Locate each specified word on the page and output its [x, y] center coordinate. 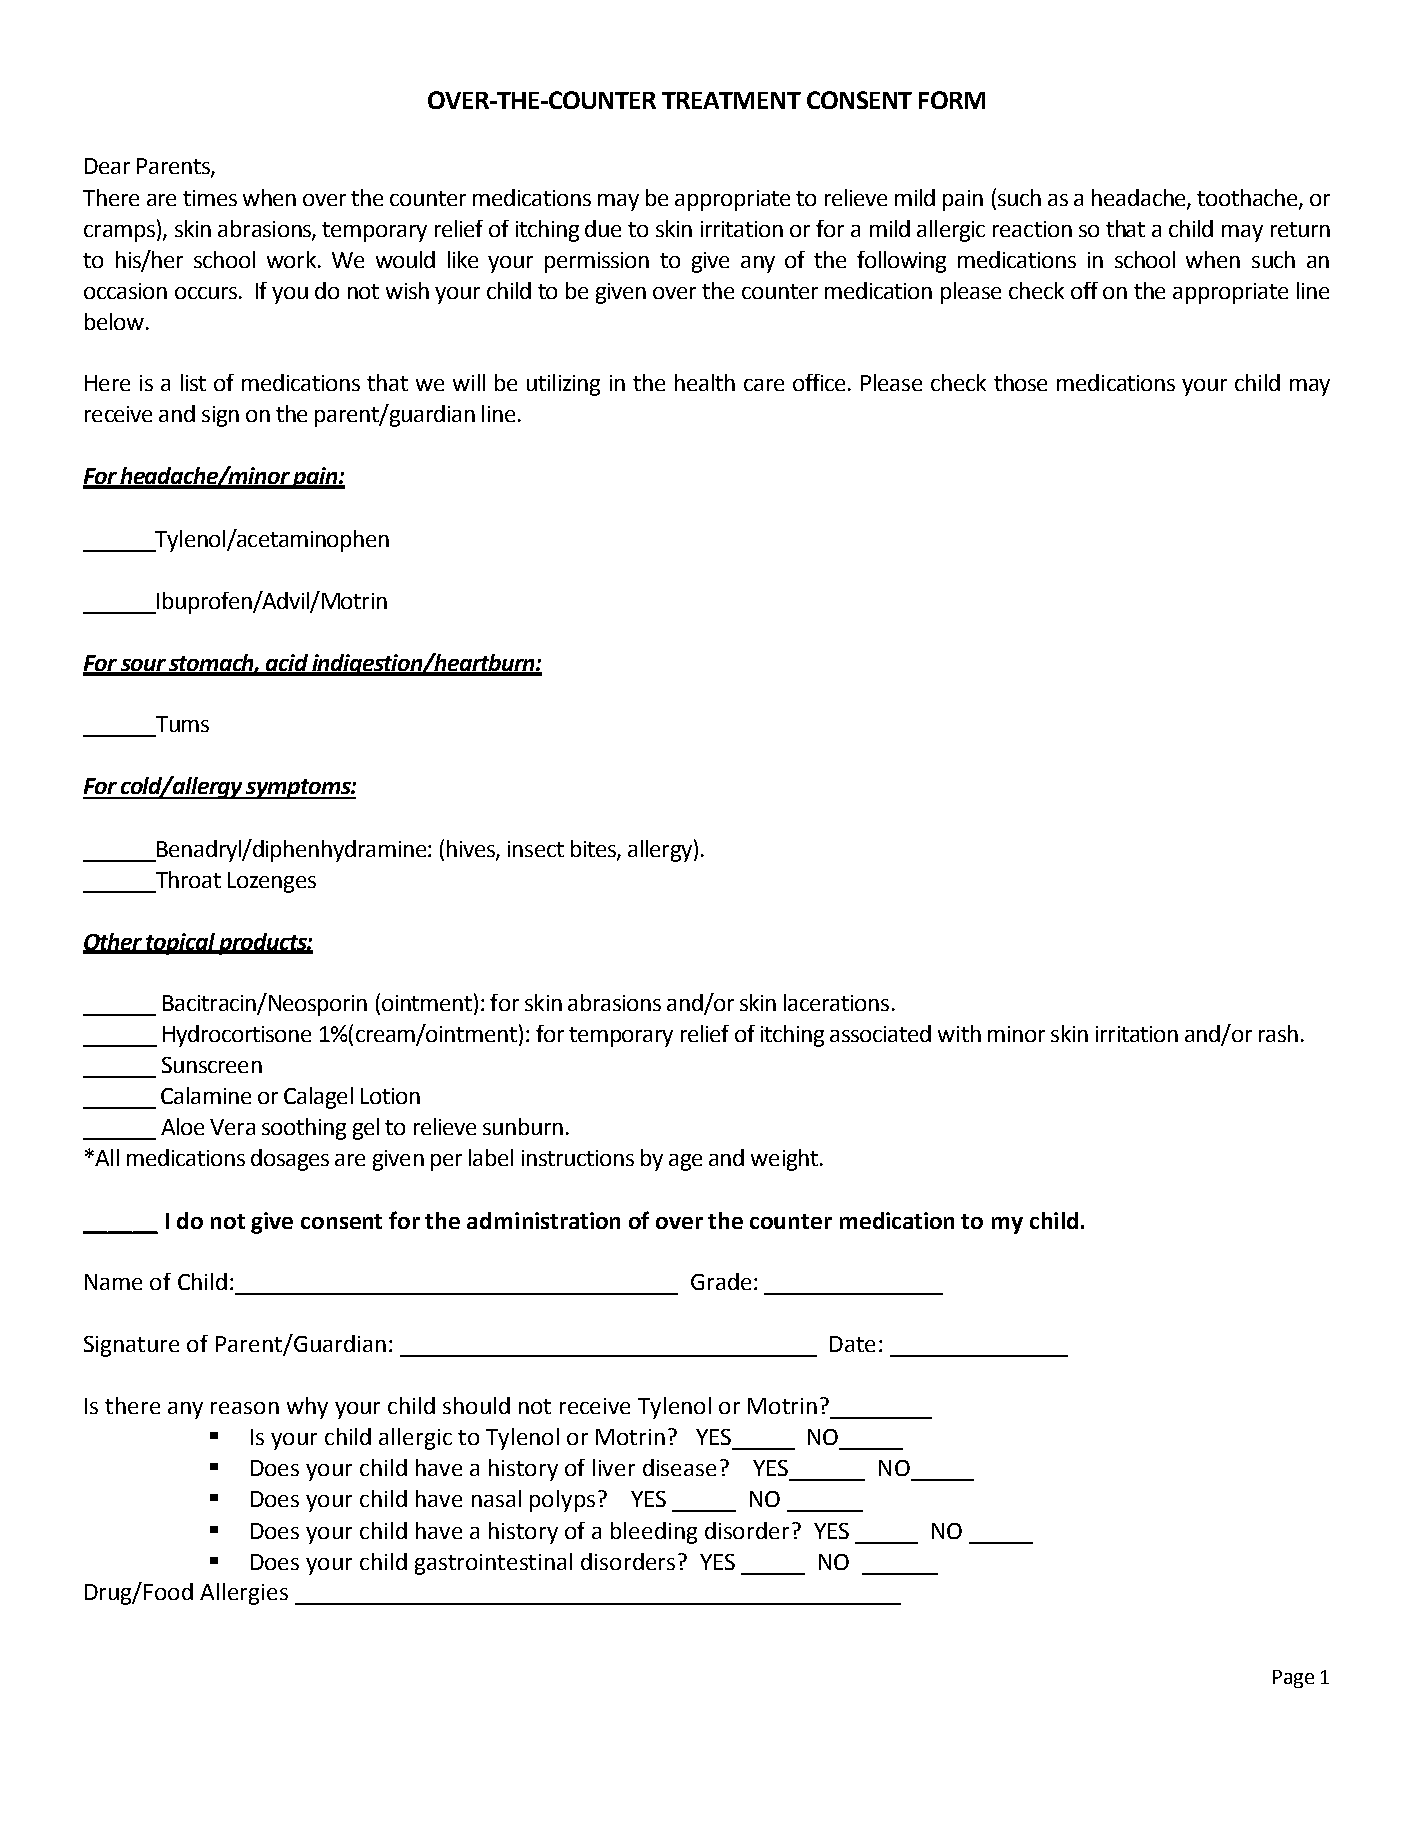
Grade [721, 1281]
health [705, 382]
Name [113, 1282]
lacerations [836, 1002]
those [1020, 382]
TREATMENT [731, 100]
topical [181, 944]
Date [852, 1344]
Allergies [244, 1594]
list [193, 382]
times [210, 198]
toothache [1248, 198]
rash [1278, 1033]
